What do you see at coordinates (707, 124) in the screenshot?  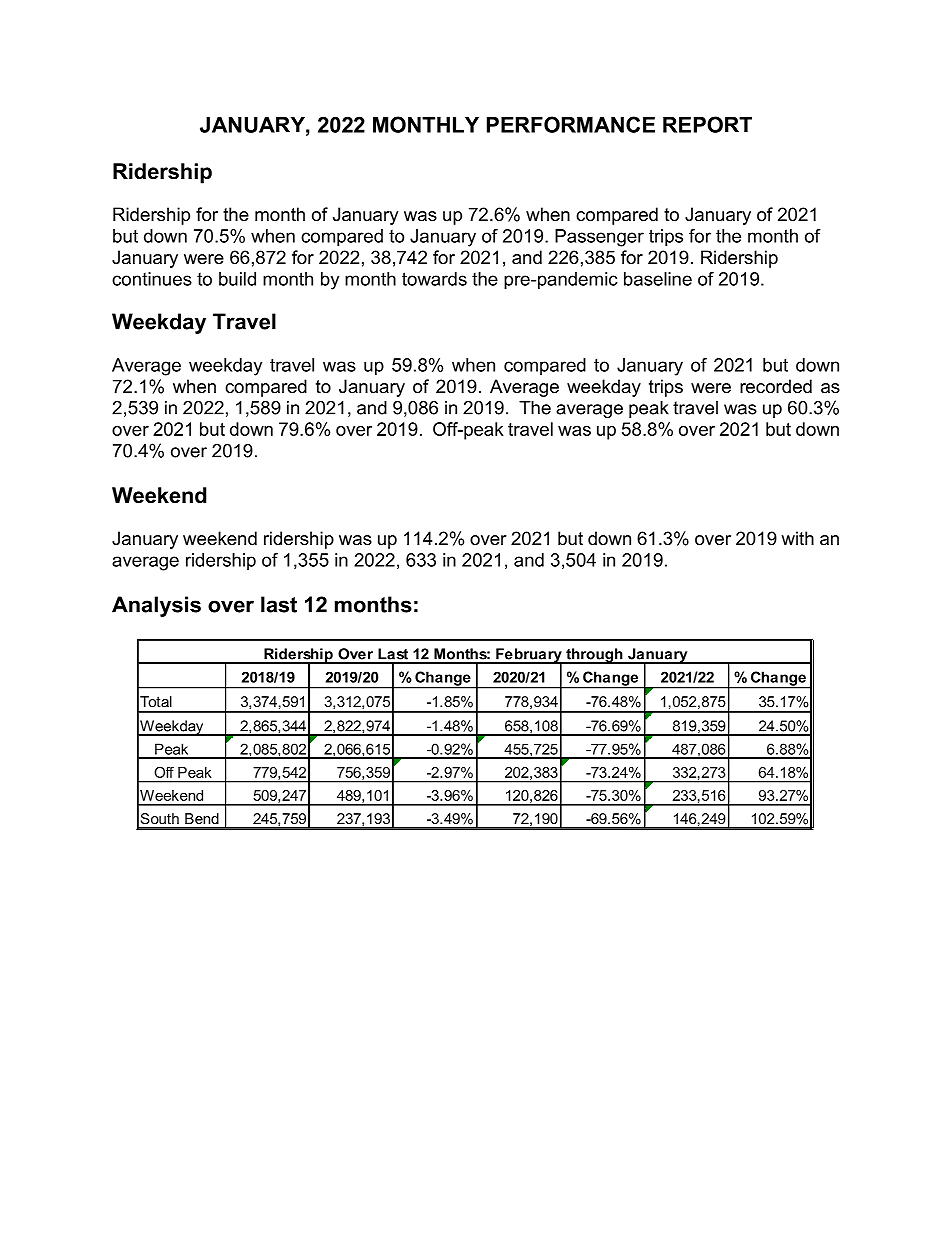 I see `REPORT` at bounding box center [707, 124].
